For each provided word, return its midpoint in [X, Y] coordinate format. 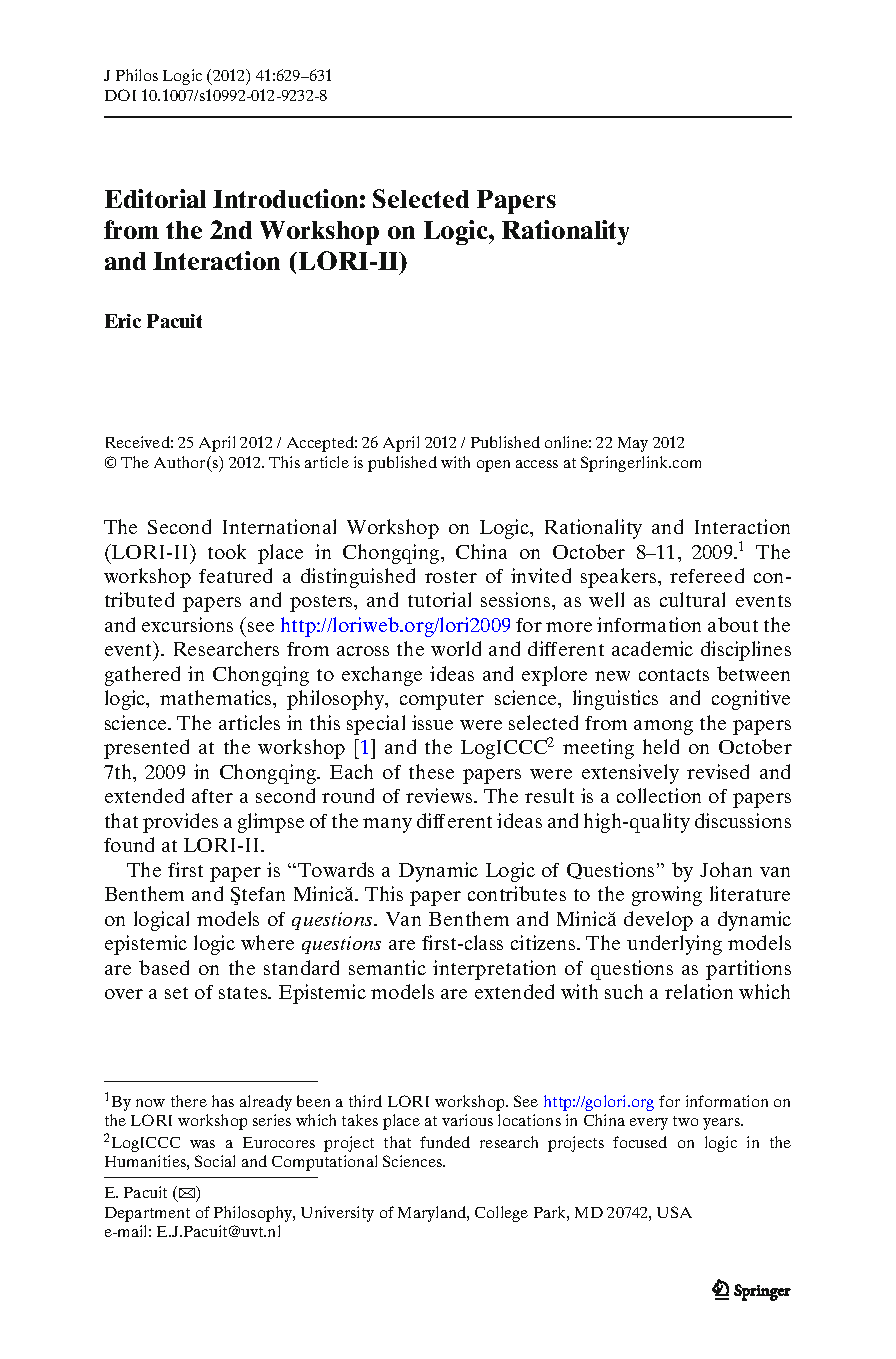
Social [215, 1161]
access [537, 464]
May [633, 444]
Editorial [155, 198]
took [227, 551]
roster [451, 577]
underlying [674, 945]
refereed [707, 575]
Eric [123, 321]
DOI [120, 95]
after [212, 796]
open [493, 466]
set [176, 993]
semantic [387, 967]
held [661, 746]
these [431, 771]
